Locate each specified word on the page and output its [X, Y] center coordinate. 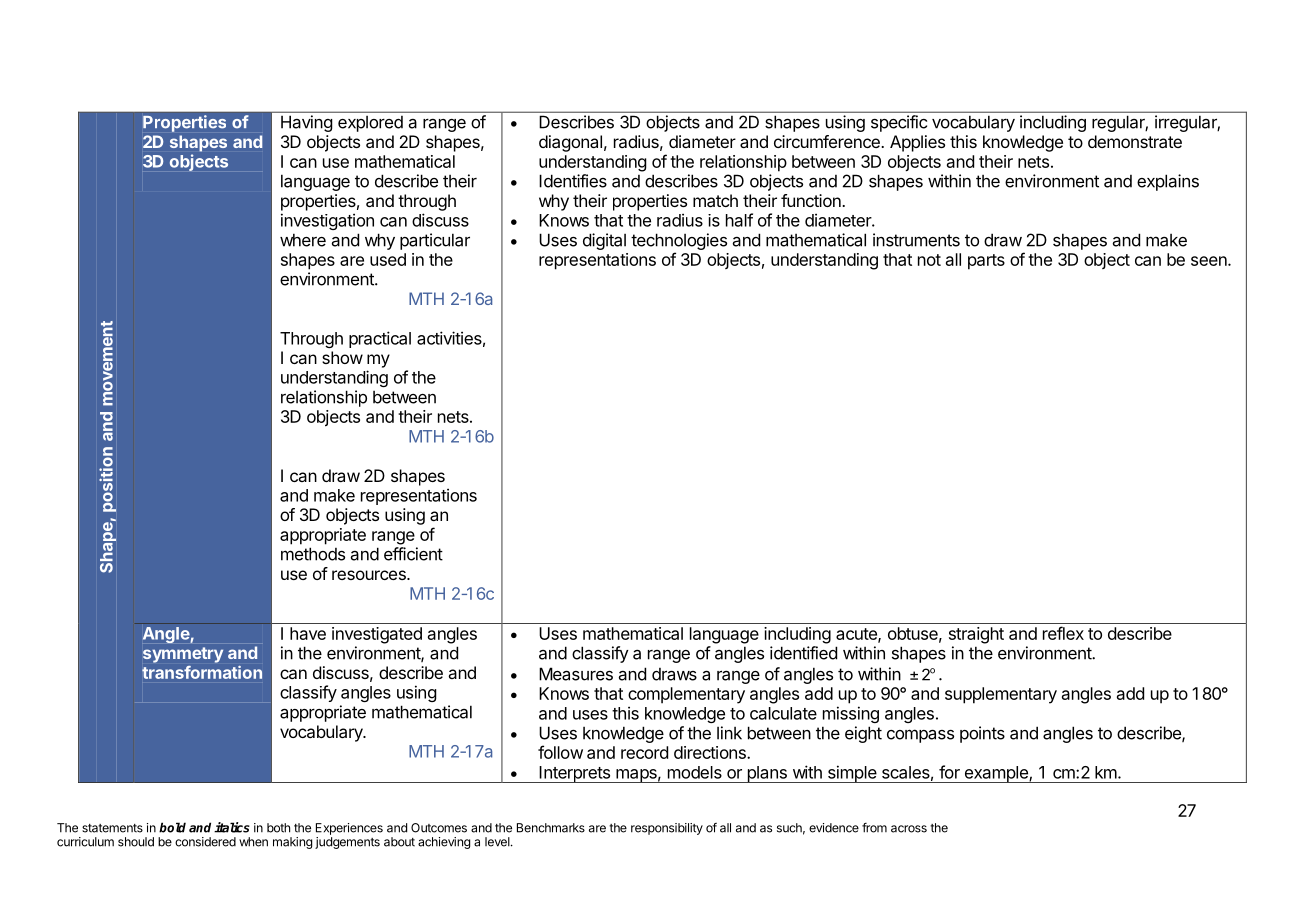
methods [313, 554]
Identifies [573, 181]
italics [232, 827]
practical [380, 339]
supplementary [1001, 695]
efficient [413, 554]
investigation [327, 221]
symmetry [183, 655]
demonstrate [1135, 141]
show [342, 357]
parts [986, 262]
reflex [1063, 633]
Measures [576, 674]
